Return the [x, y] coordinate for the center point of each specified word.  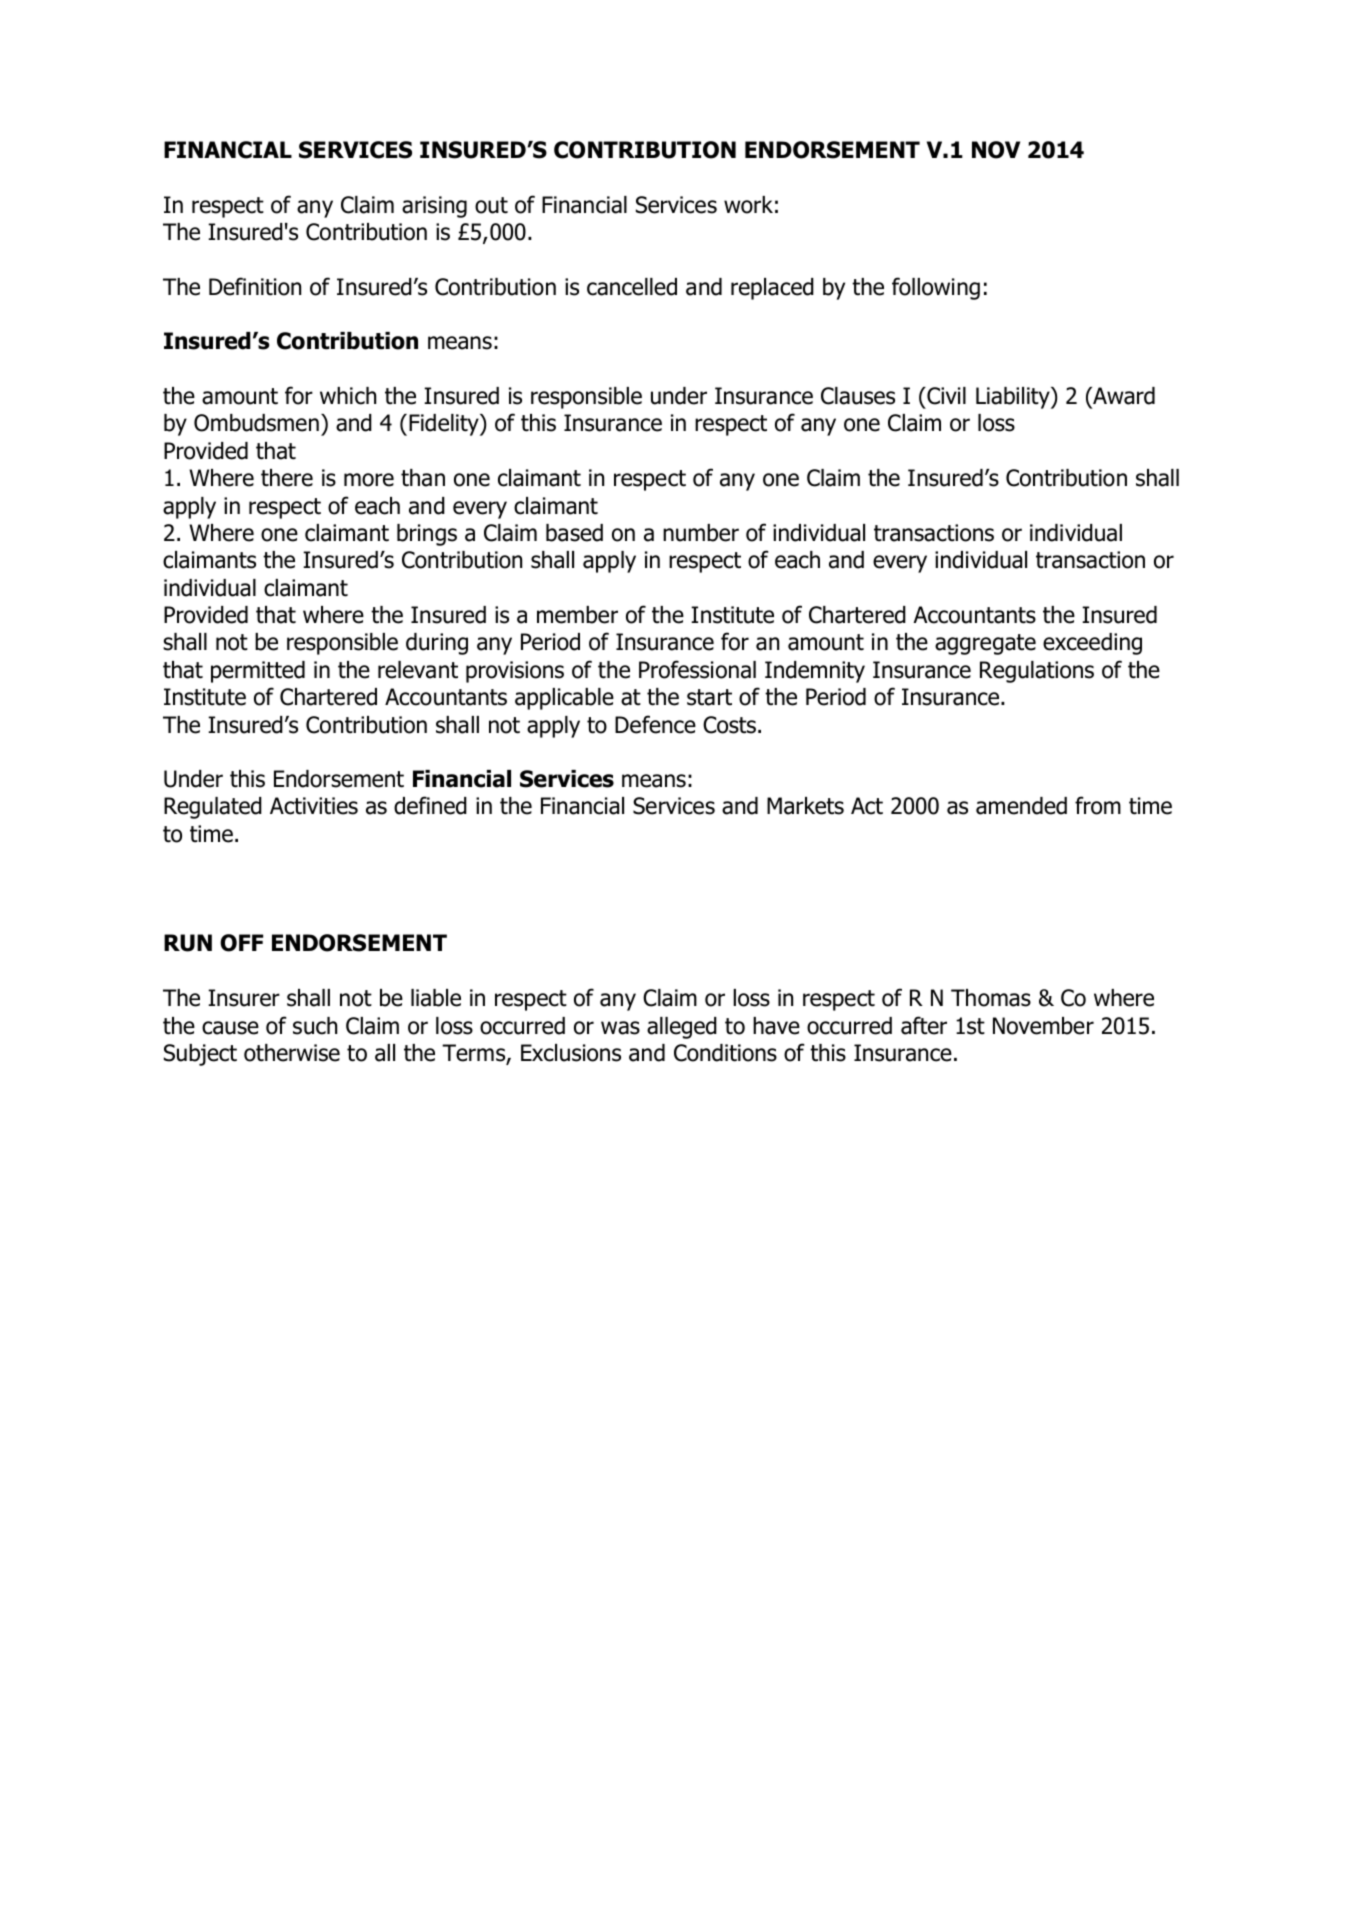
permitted [258, 672]
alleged [682, 1028]
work [748, 205]
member [577, 615]
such [315, 1026]
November [1043, 1026]
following [936, 288]
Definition [255, 286]
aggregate [985, 644]
